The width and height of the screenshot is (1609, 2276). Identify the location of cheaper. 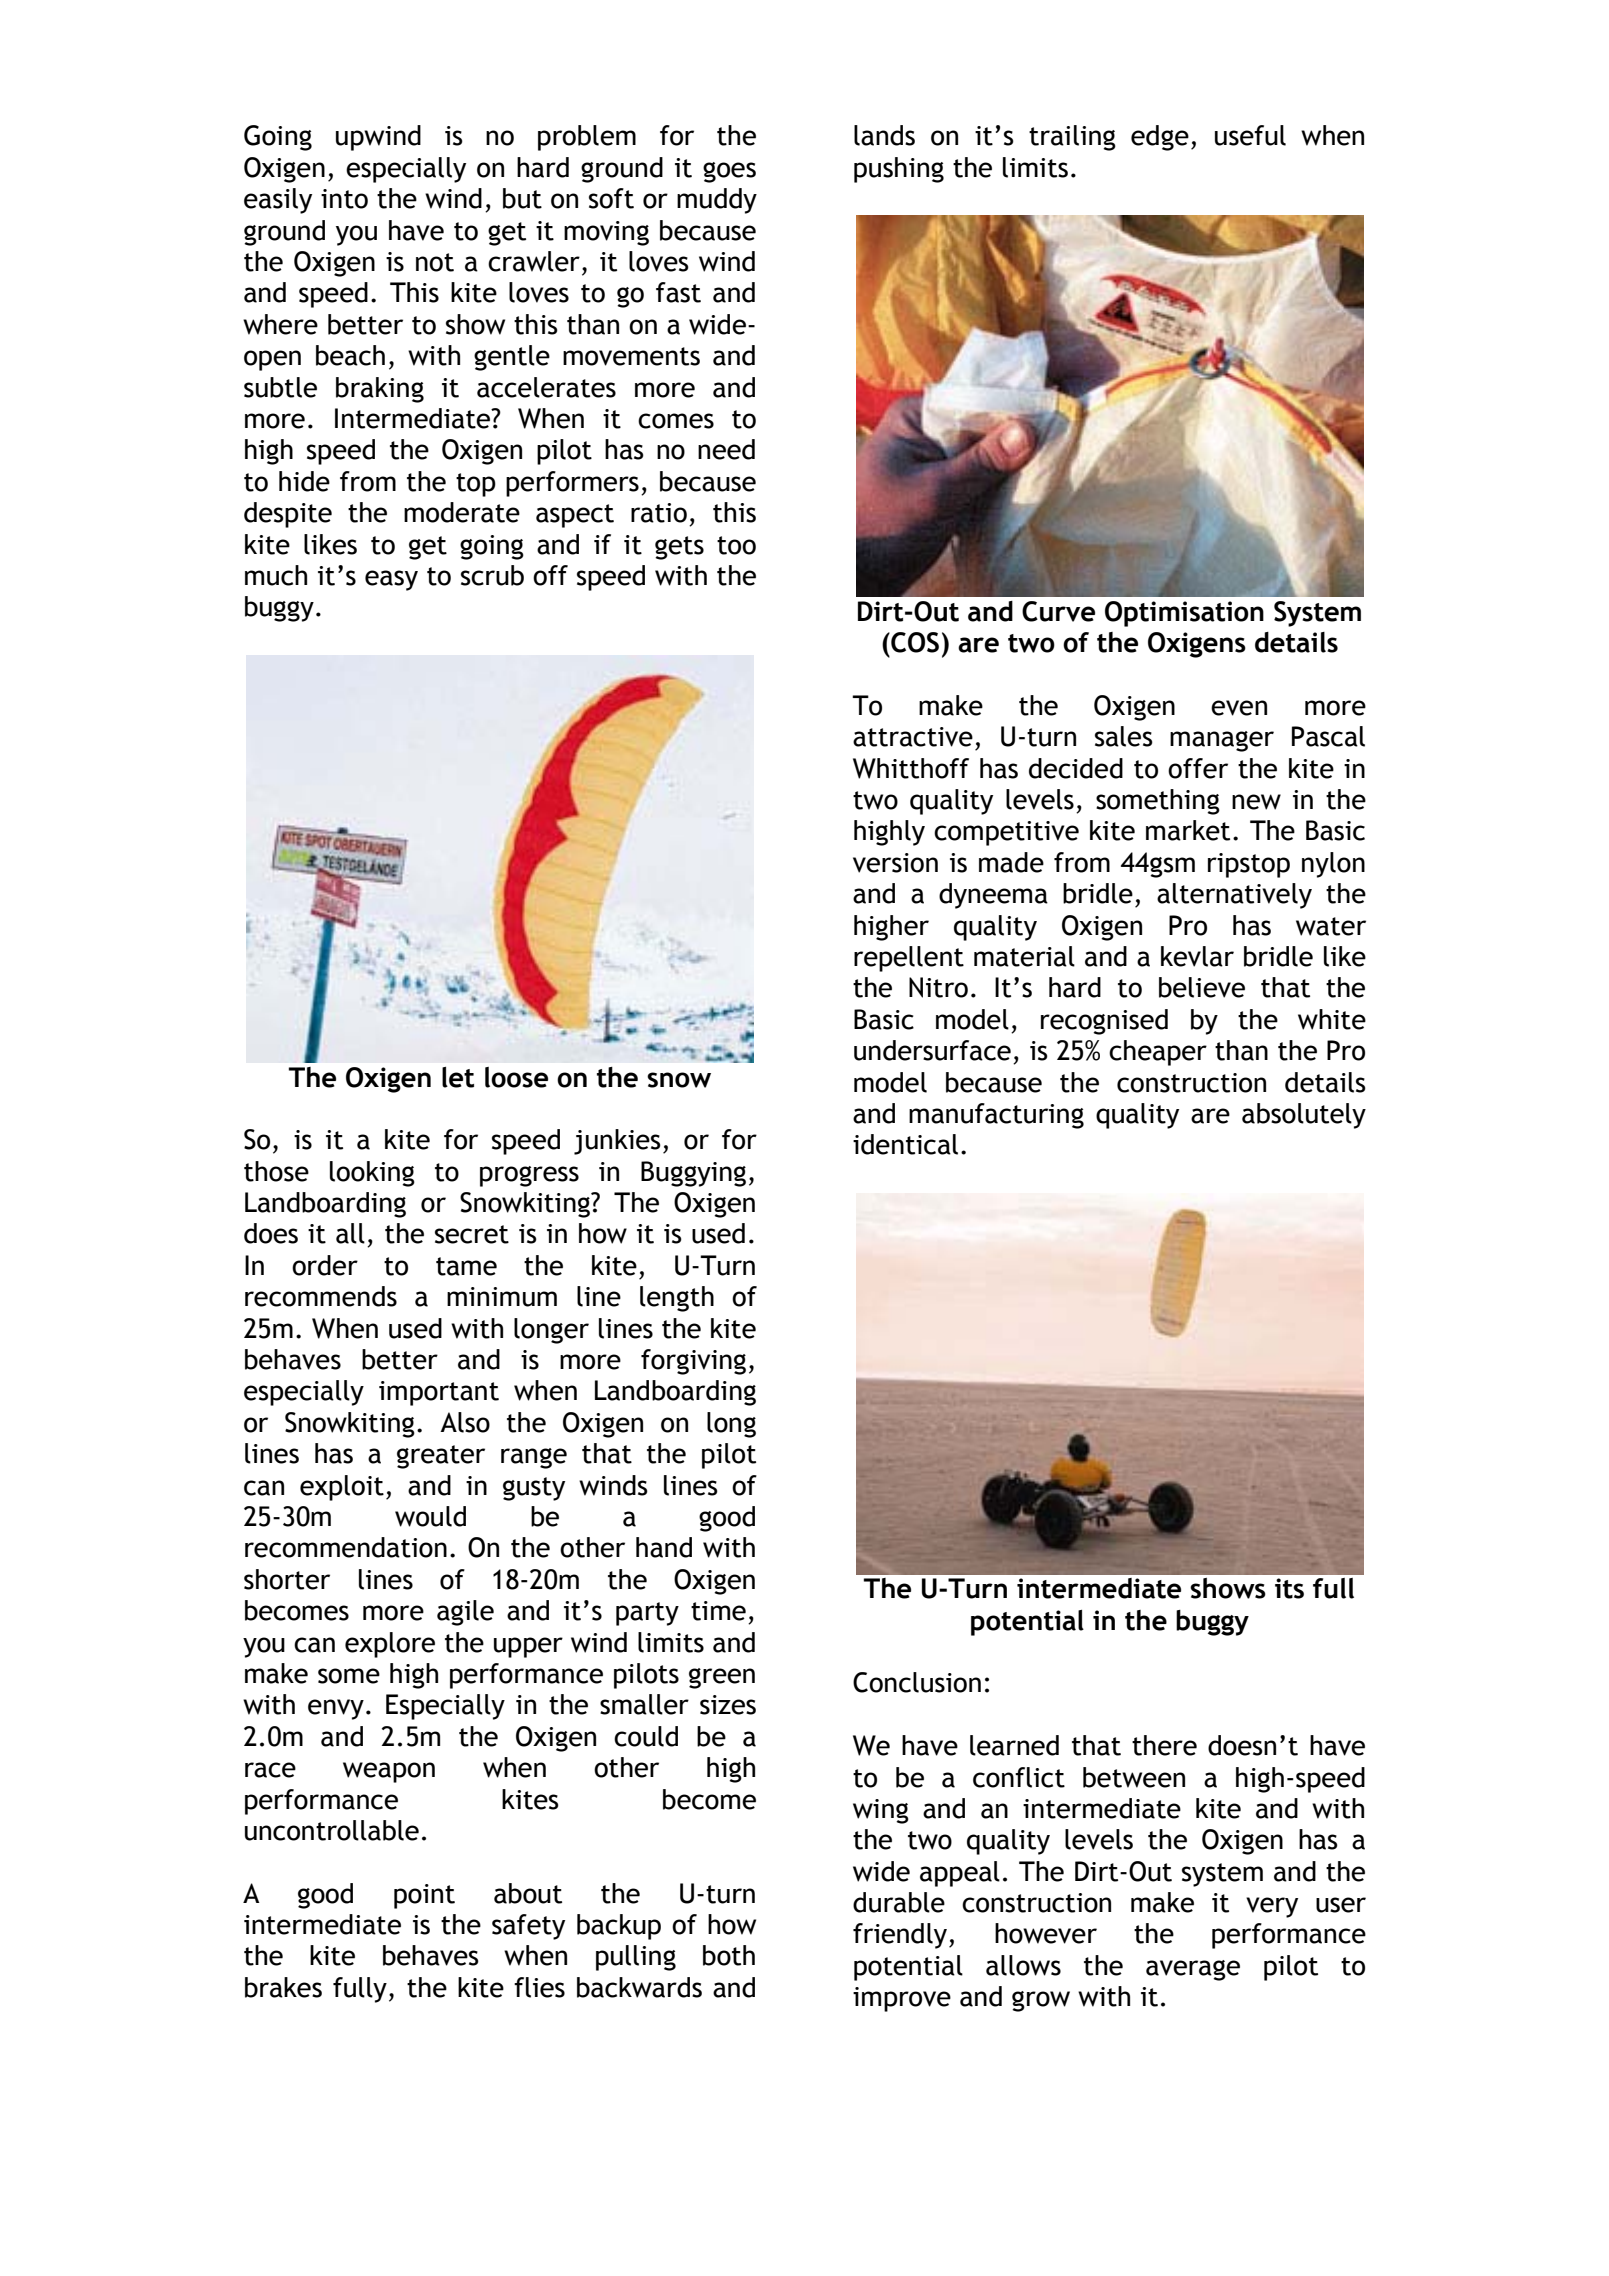
(1158, 1053).
